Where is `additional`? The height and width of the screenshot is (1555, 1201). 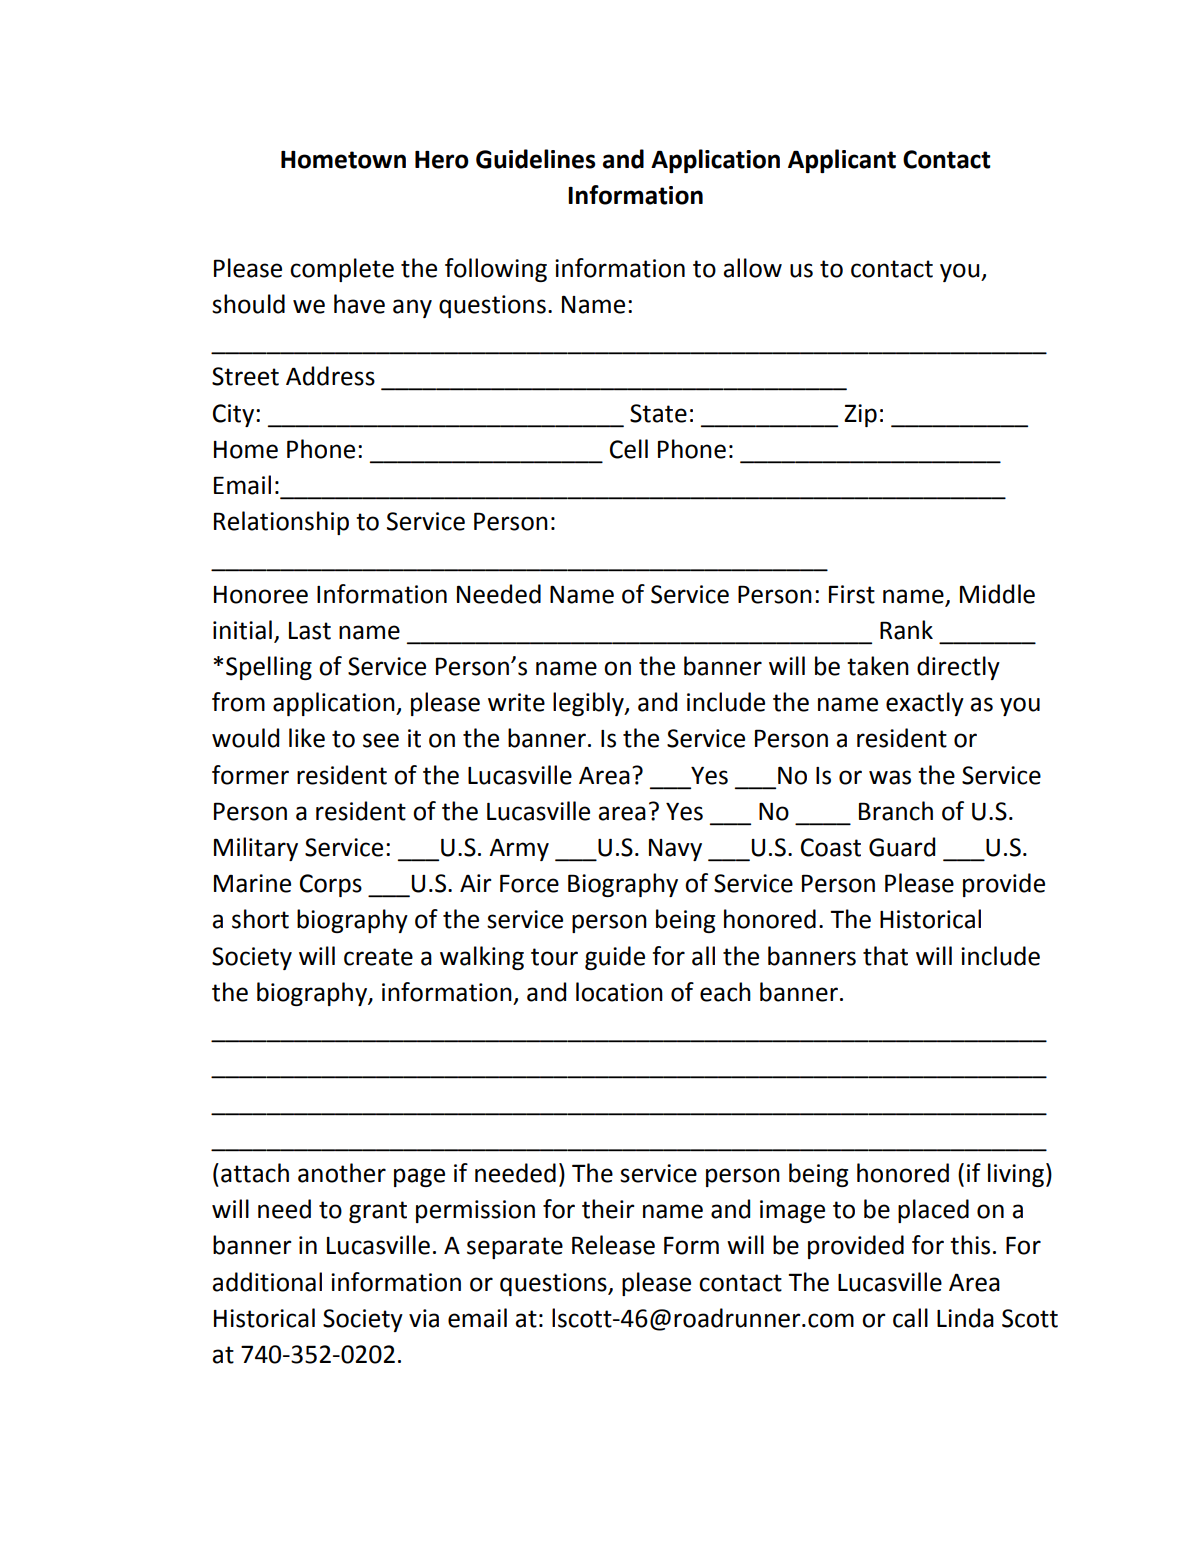 additional is located at coordinates (267, 1282).
